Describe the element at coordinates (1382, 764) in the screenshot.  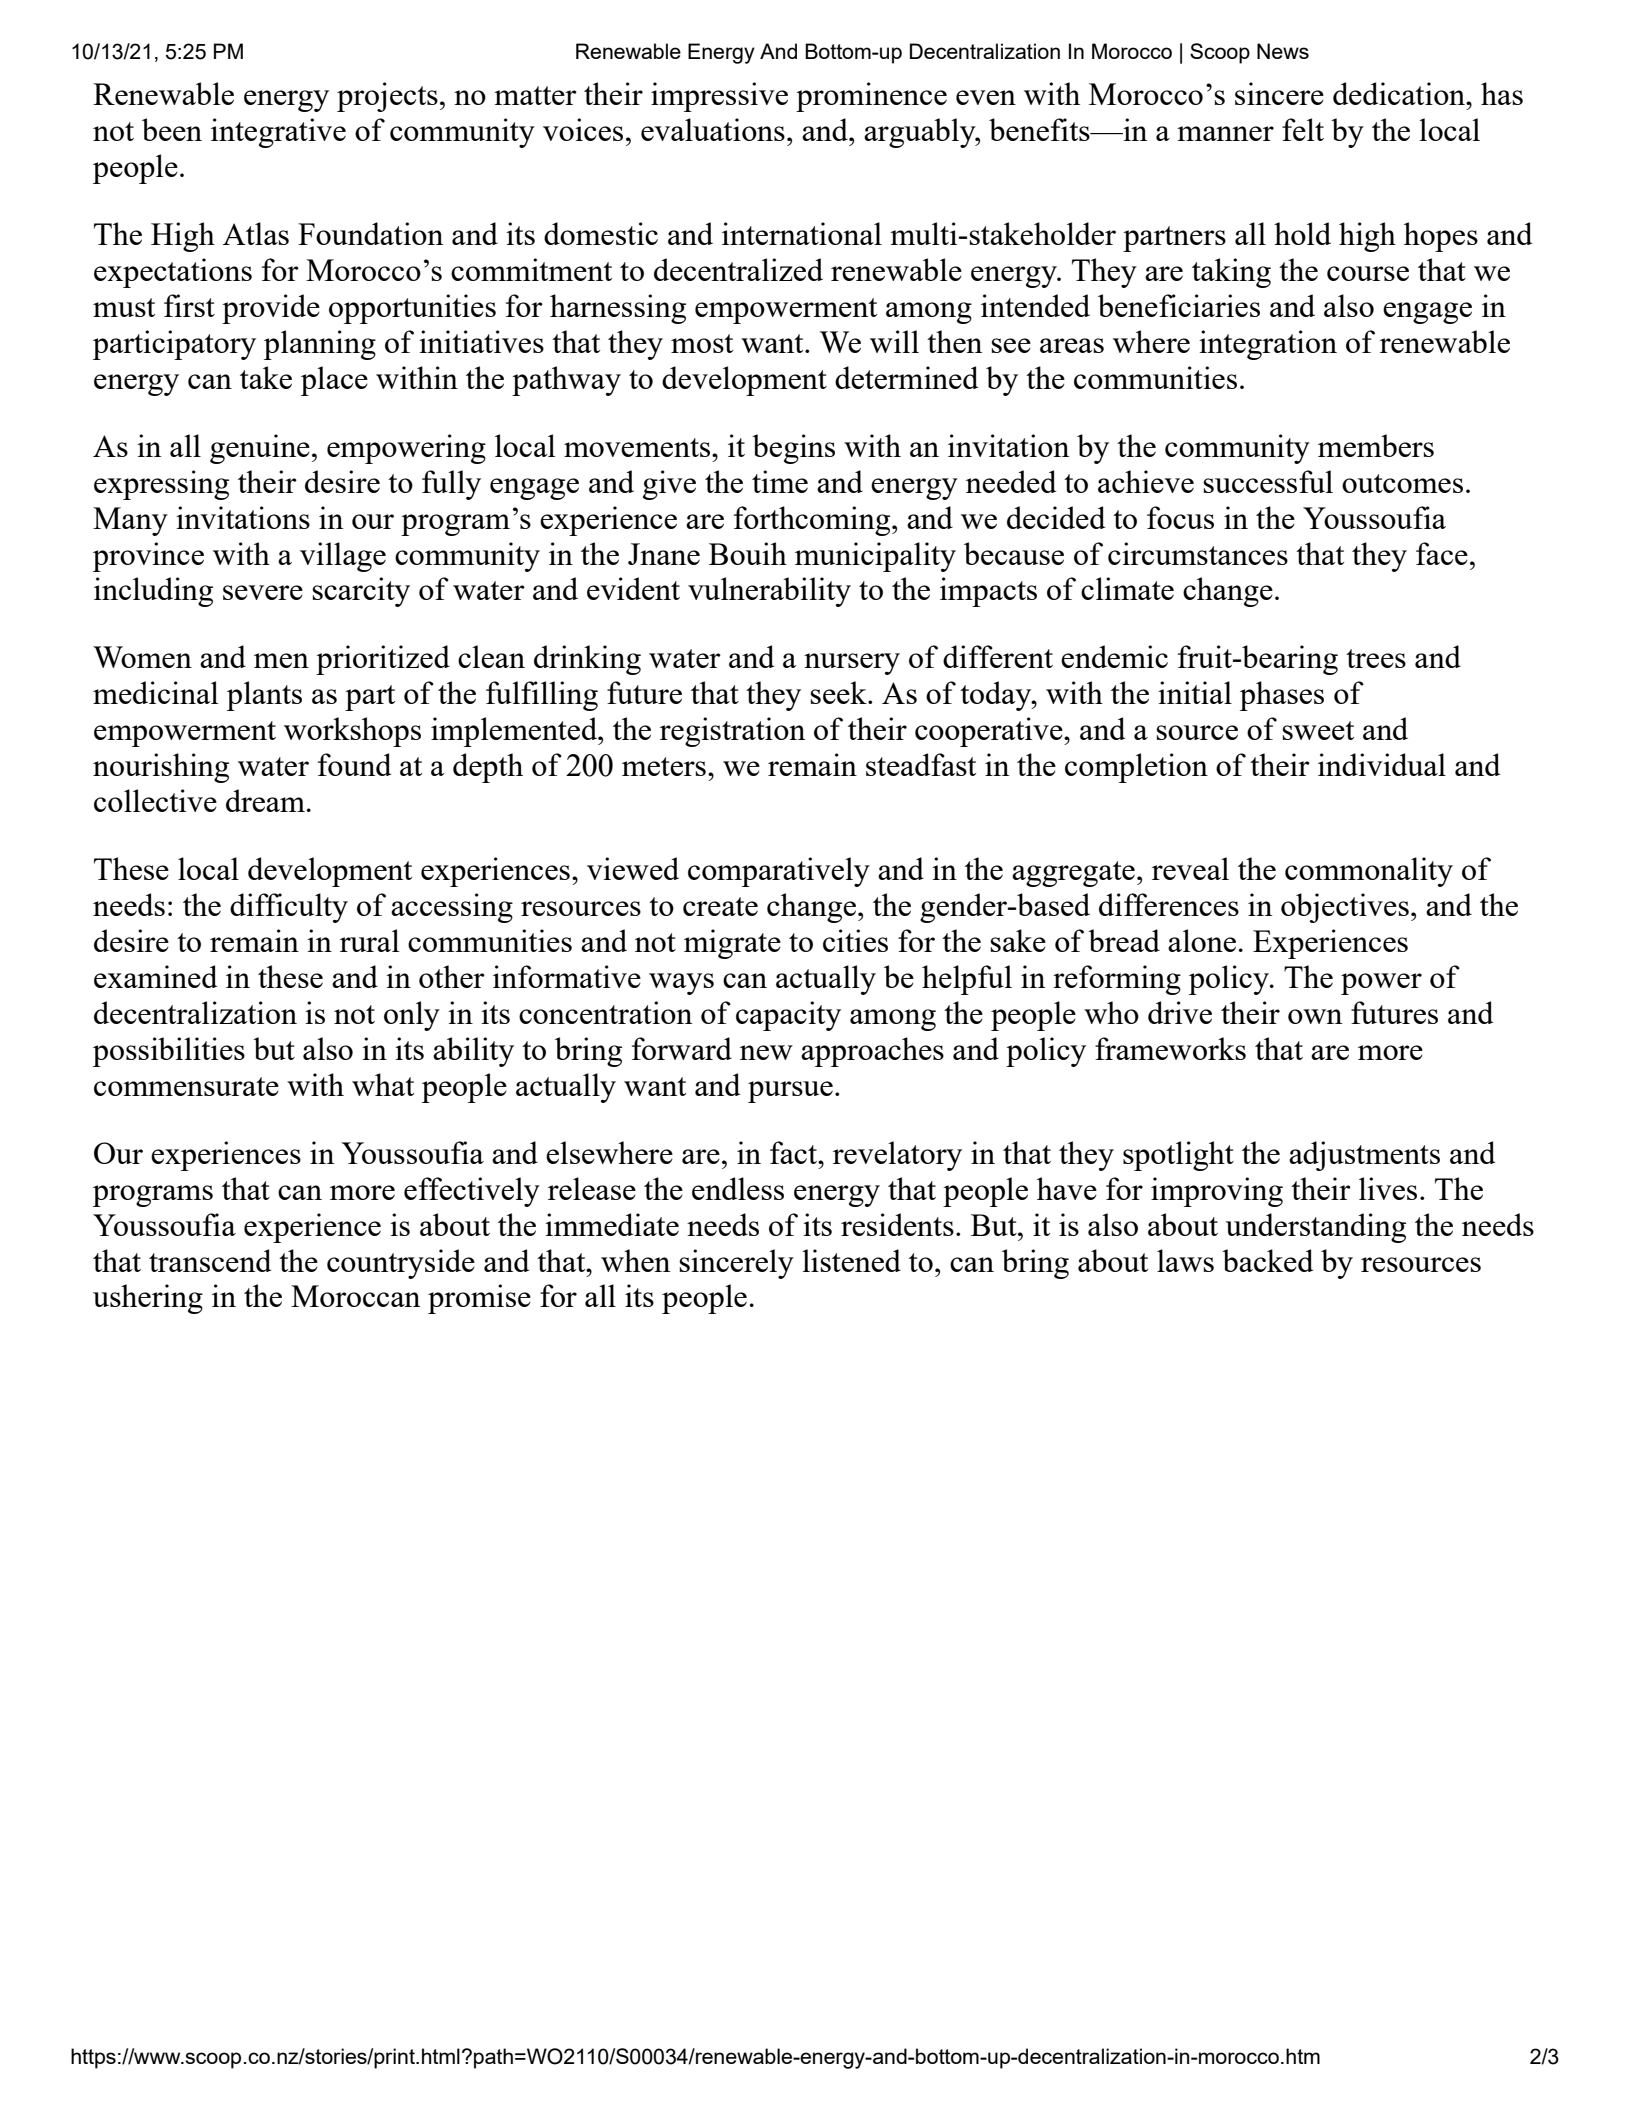
I see `individual` at that location.
